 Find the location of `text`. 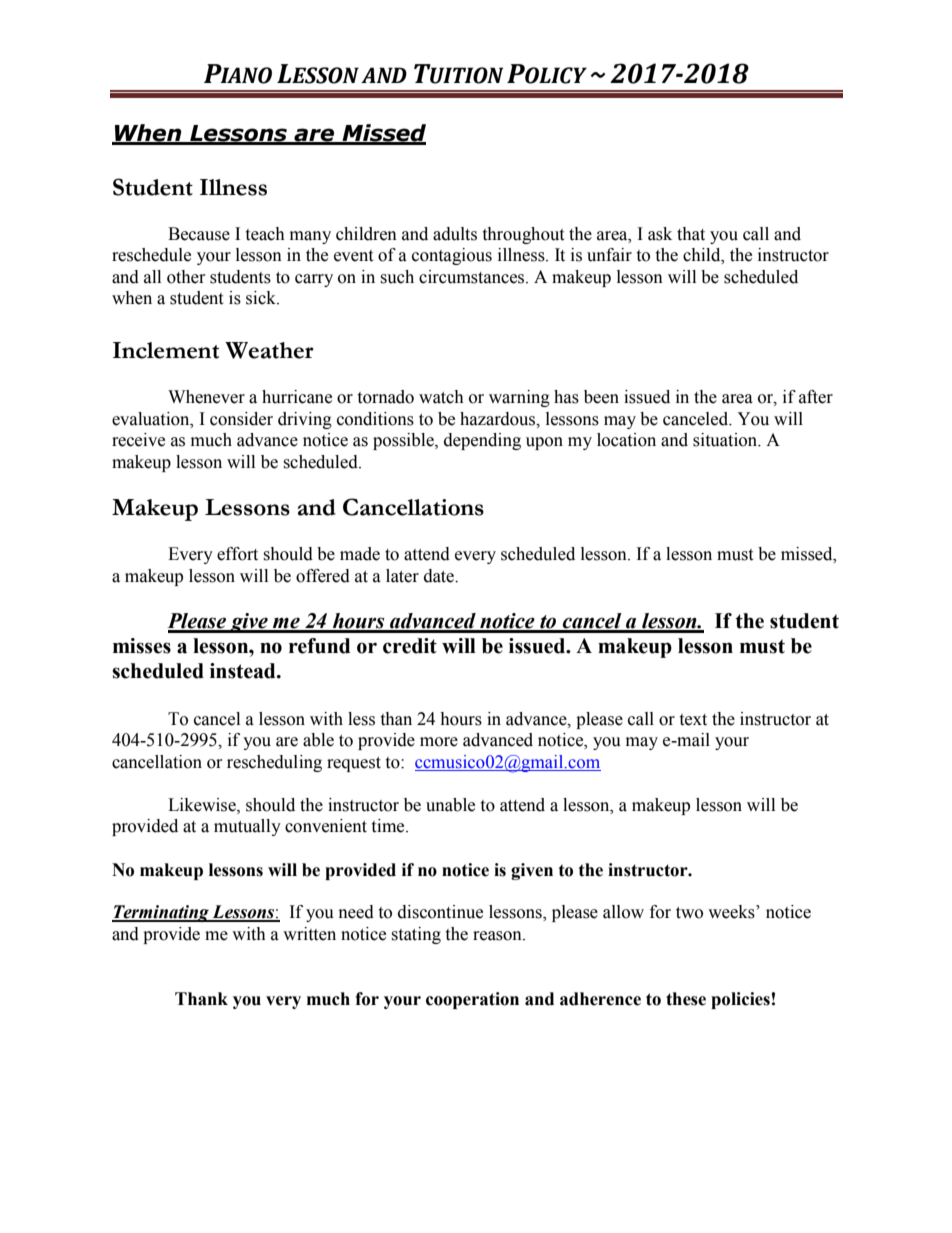

text is located at coordinates (693, 720).
